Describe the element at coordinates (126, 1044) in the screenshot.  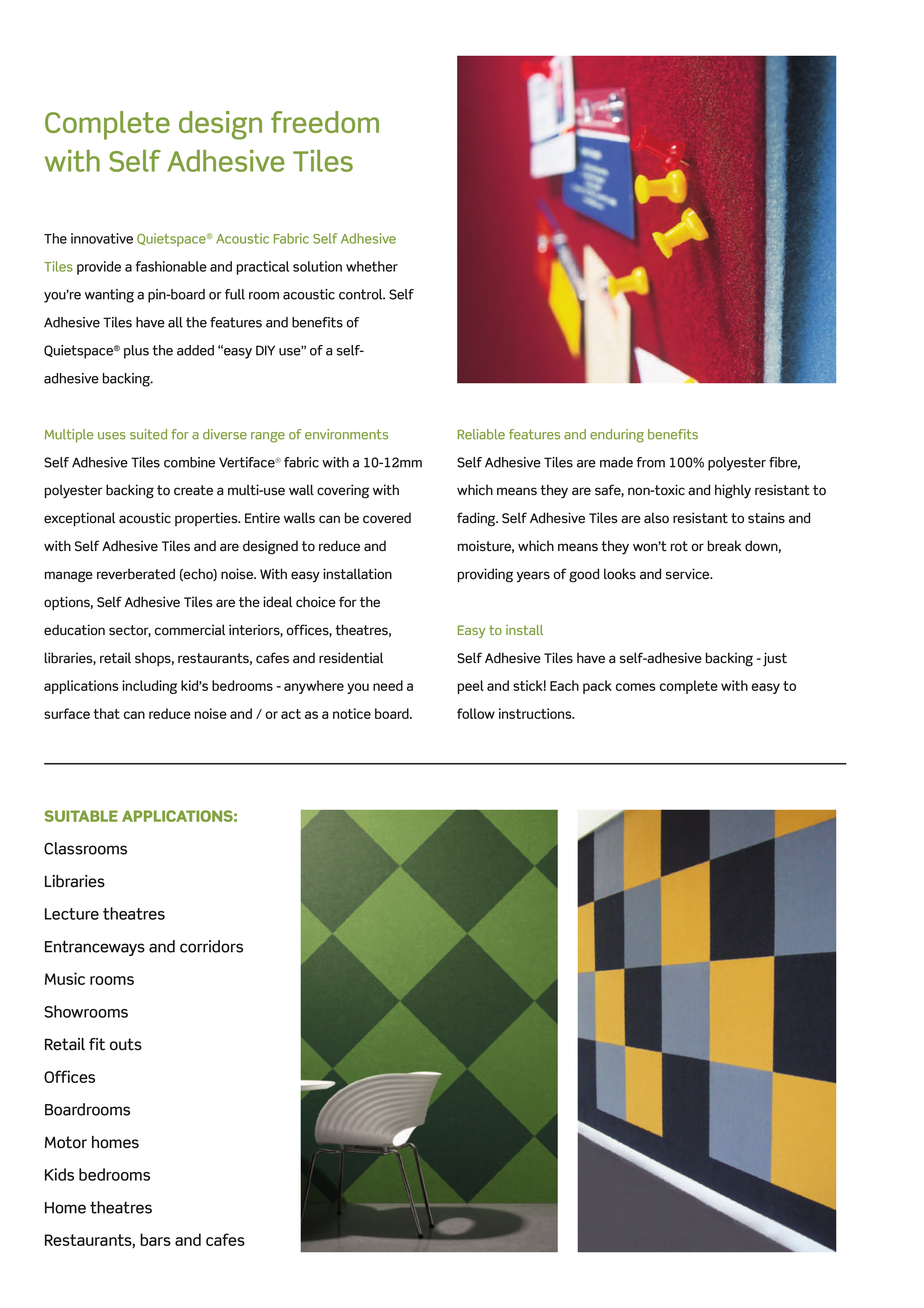
I see `outs` at that location.
